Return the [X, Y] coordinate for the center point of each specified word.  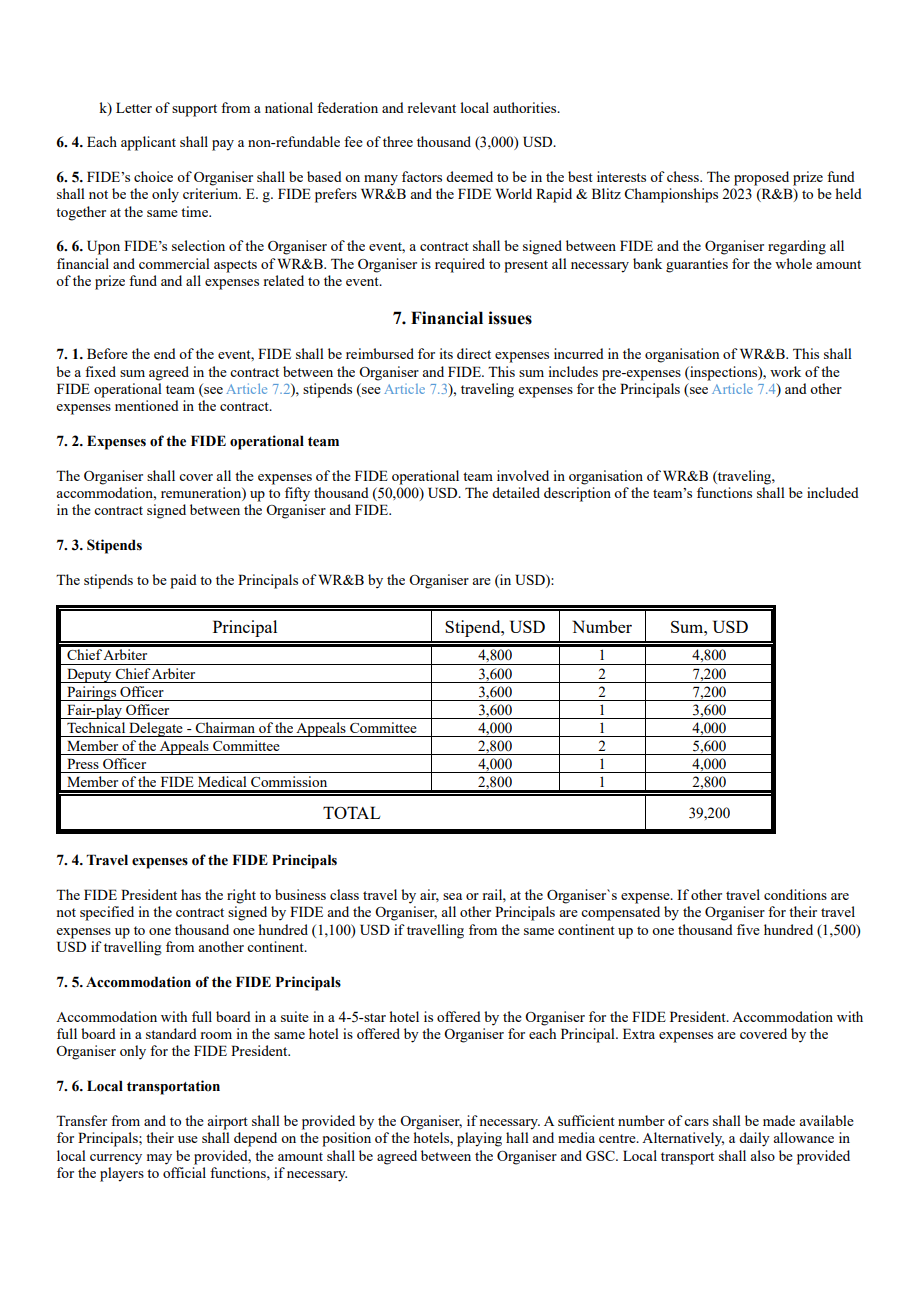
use [188, 1139]
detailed [516, 492]
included [833, 492]
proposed [761, 178]
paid [183, 581]
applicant [148, 143]
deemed [469, 176]
